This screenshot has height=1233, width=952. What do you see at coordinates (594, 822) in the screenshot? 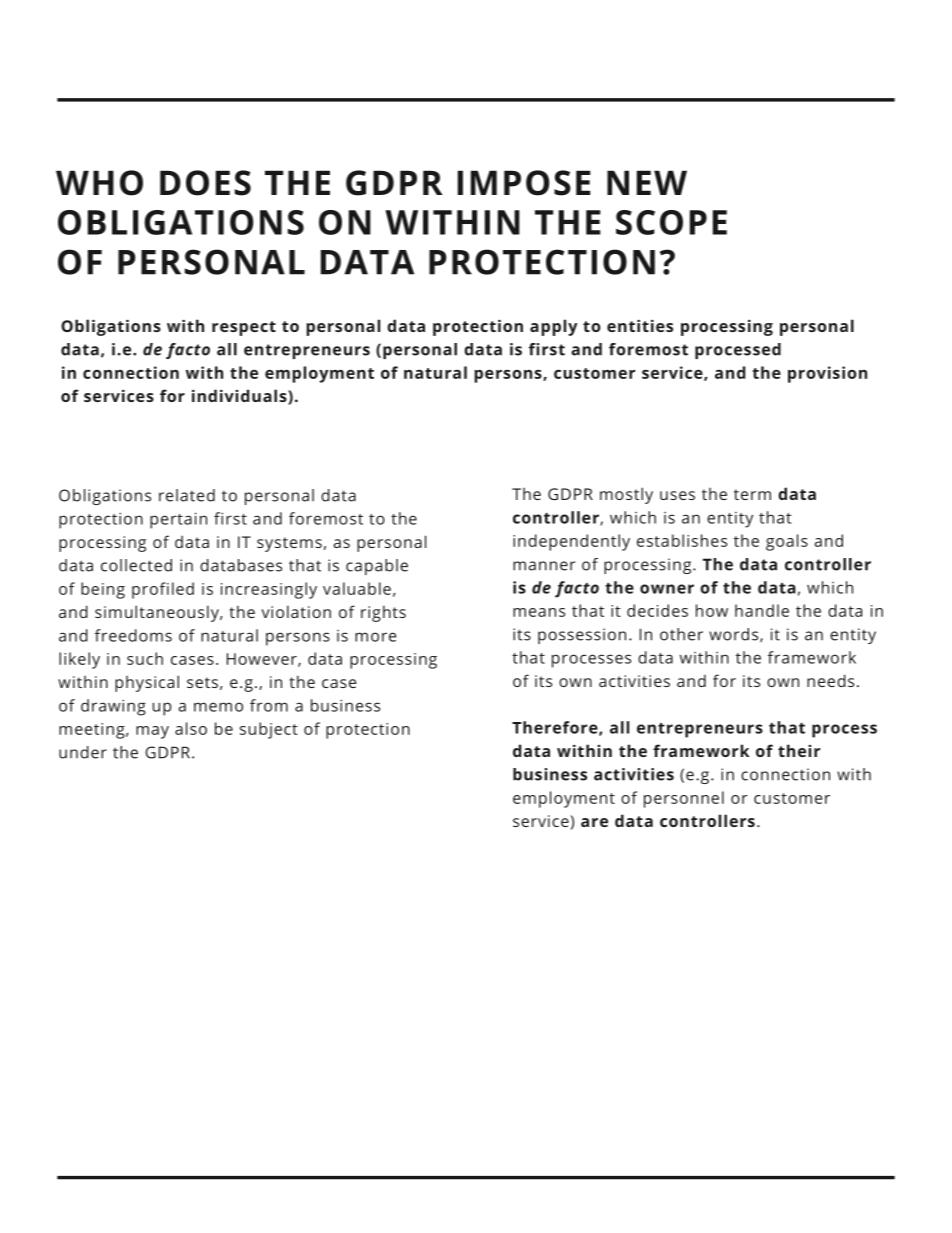
I see `are` at bounding box center [594, 822].
